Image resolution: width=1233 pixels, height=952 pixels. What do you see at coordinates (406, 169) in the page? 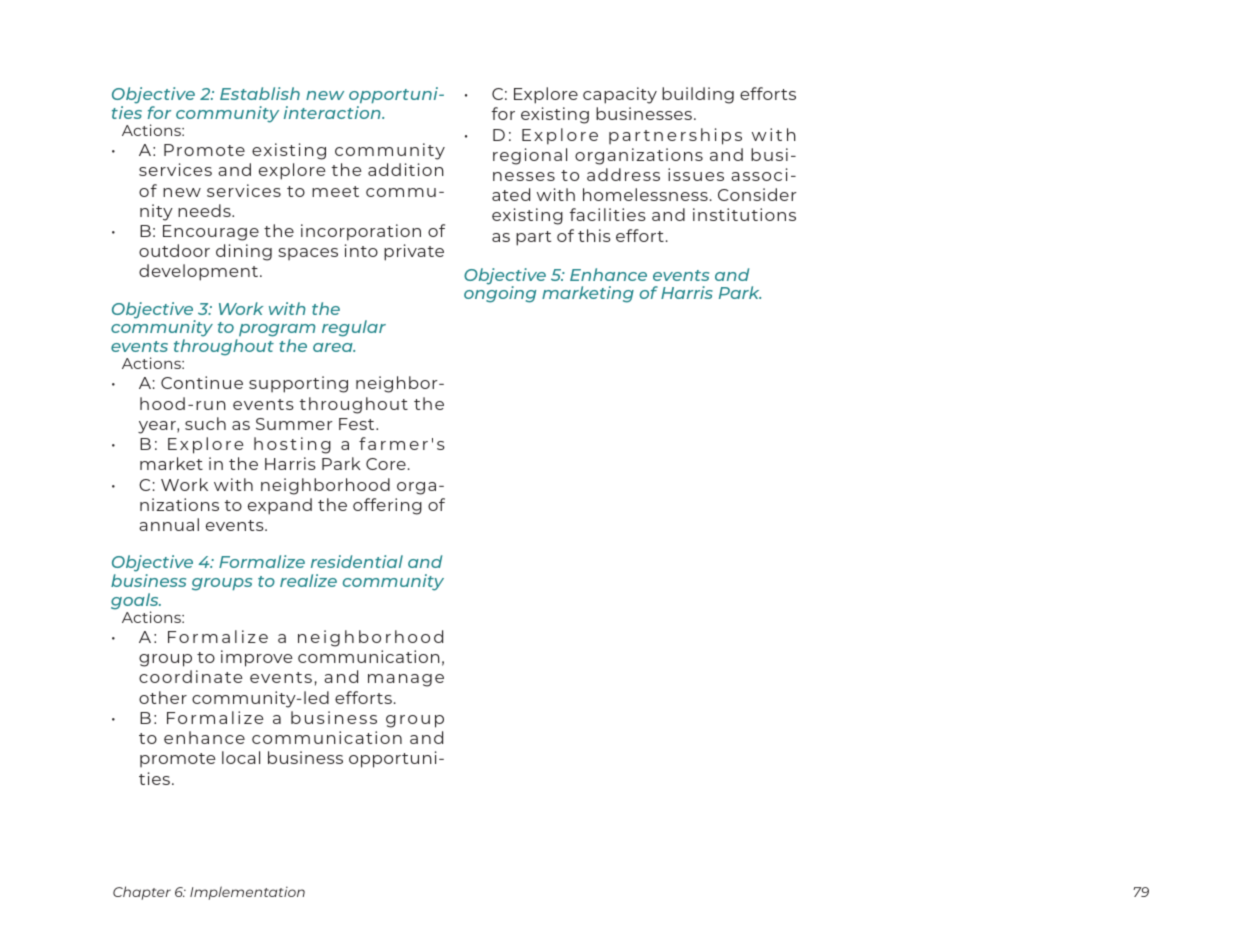
I see `addition` at bounding box center [406, 169].
